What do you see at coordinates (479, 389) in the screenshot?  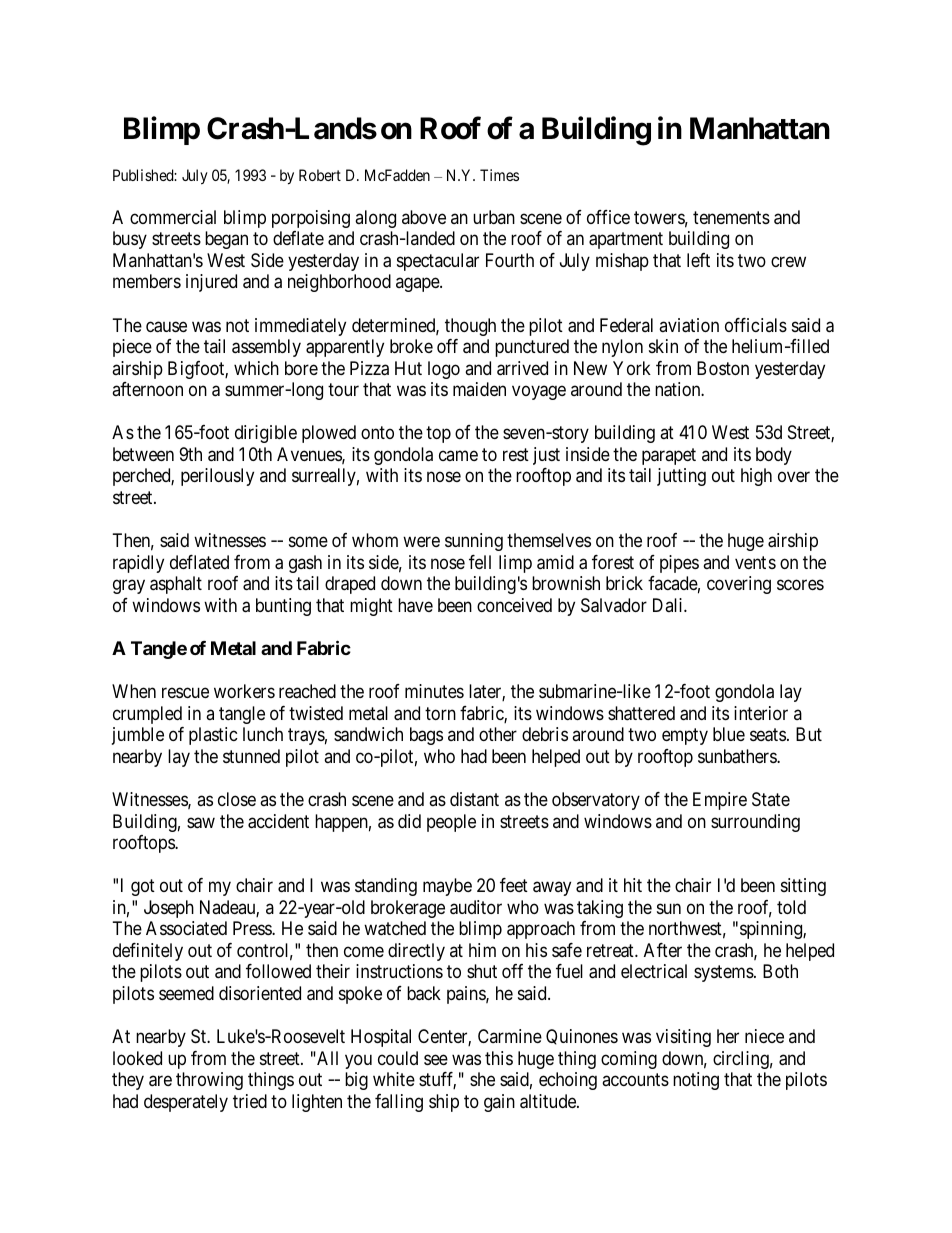 I see `maiden` at bounding box center [479, 389].
